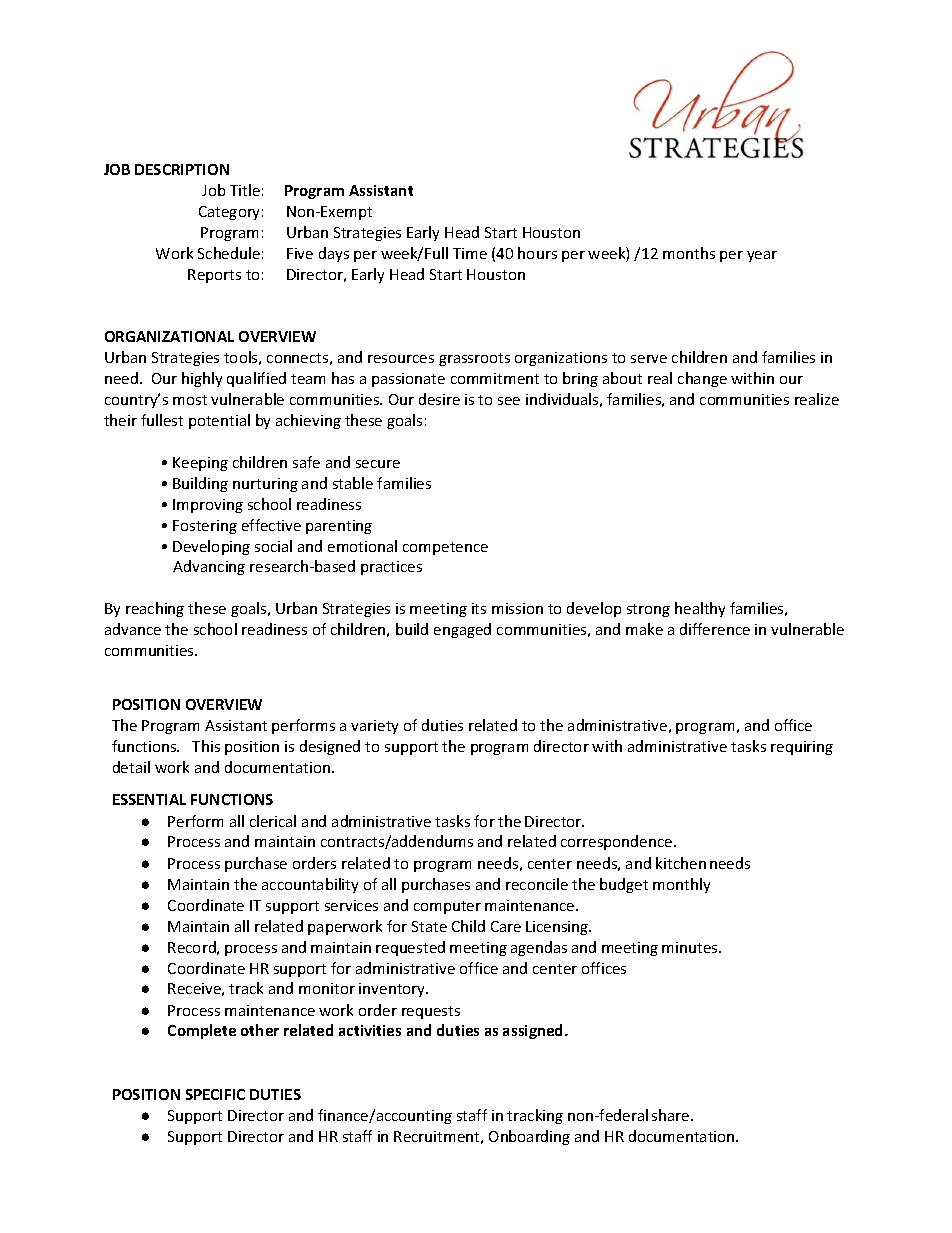  Describe the element at coordinates (439, 399) in the image. I see `desire` at that location.
